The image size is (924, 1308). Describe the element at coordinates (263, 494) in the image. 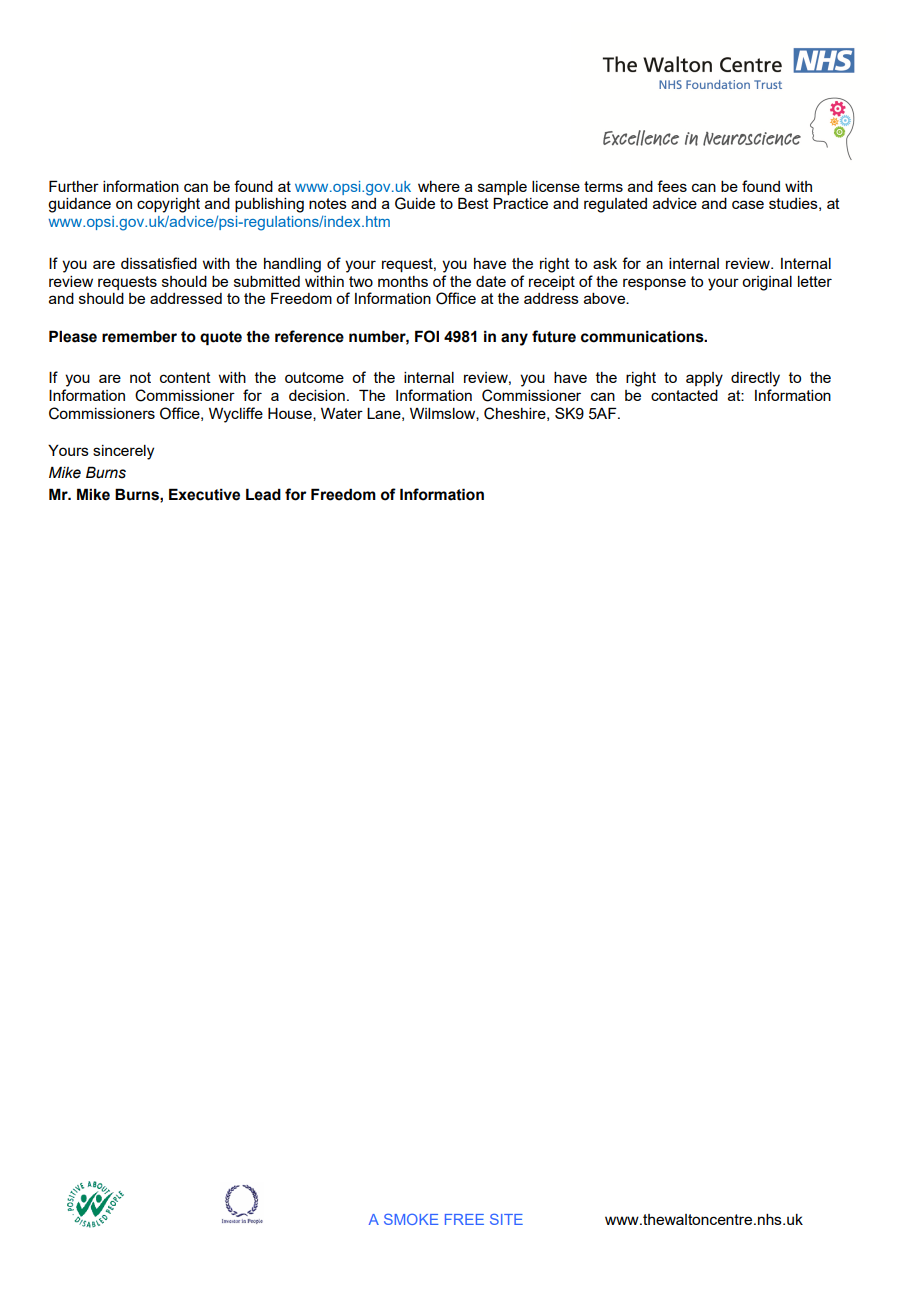

I see `Lead` at that location.
